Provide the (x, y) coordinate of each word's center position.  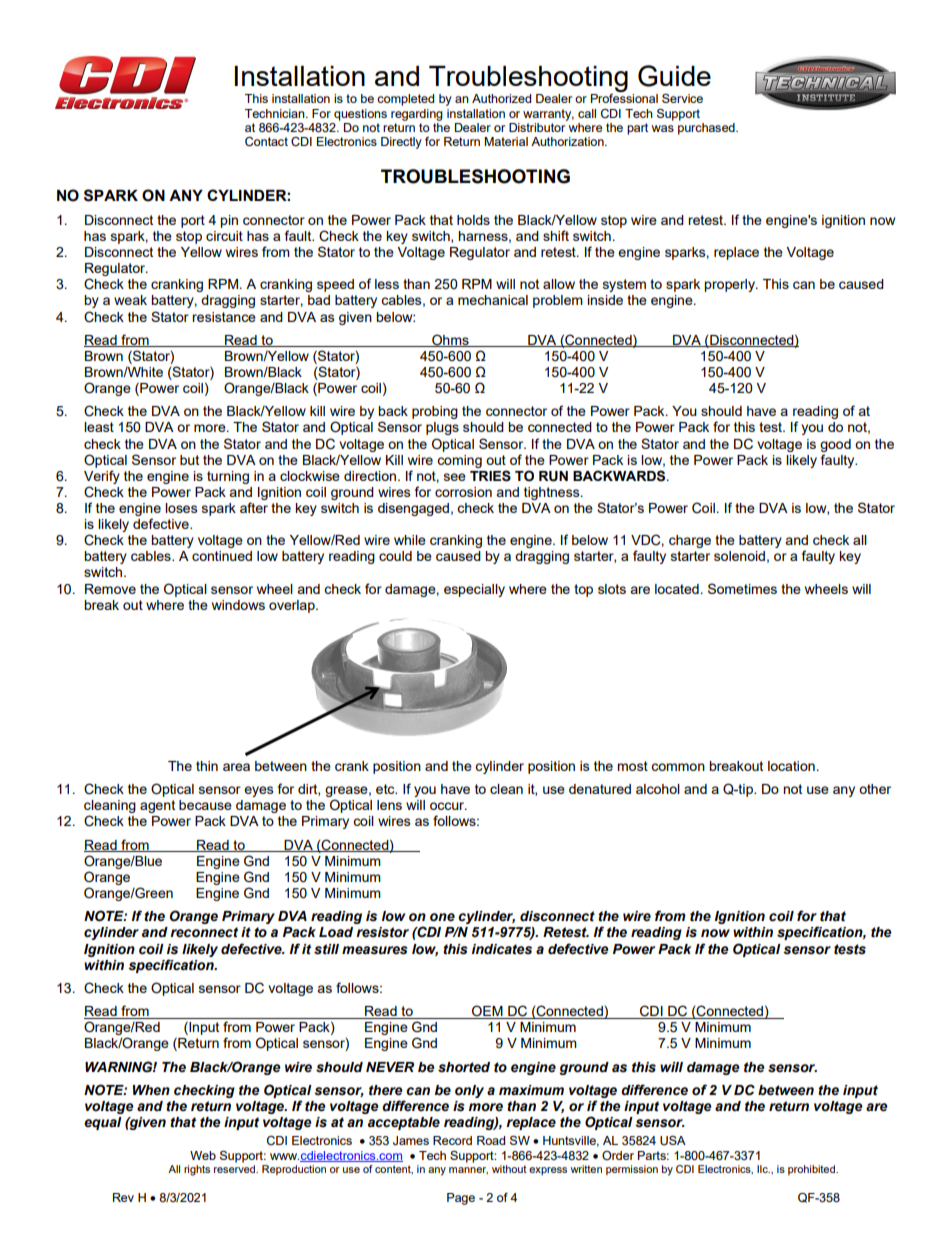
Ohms (450, 340)
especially (474, 590)
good (835, 445)
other (875, 789)
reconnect (204, 932)
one (442, 917)
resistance (224, 317)
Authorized (501, 98)
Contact (266, 142)
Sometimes (742, 588)
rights (197, 1170)
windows (238, 605)
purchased (707, 129)
